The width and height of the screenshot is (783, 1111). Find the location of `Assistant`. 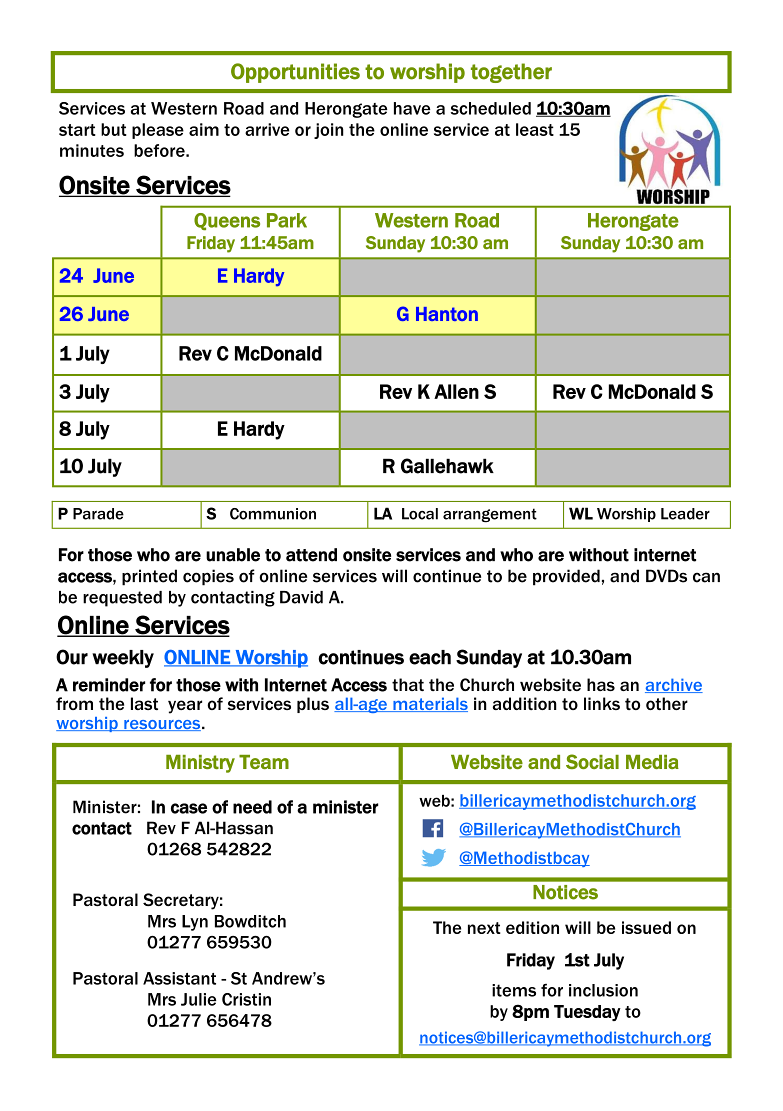

Assistant is located at coordinates (179, 978).
